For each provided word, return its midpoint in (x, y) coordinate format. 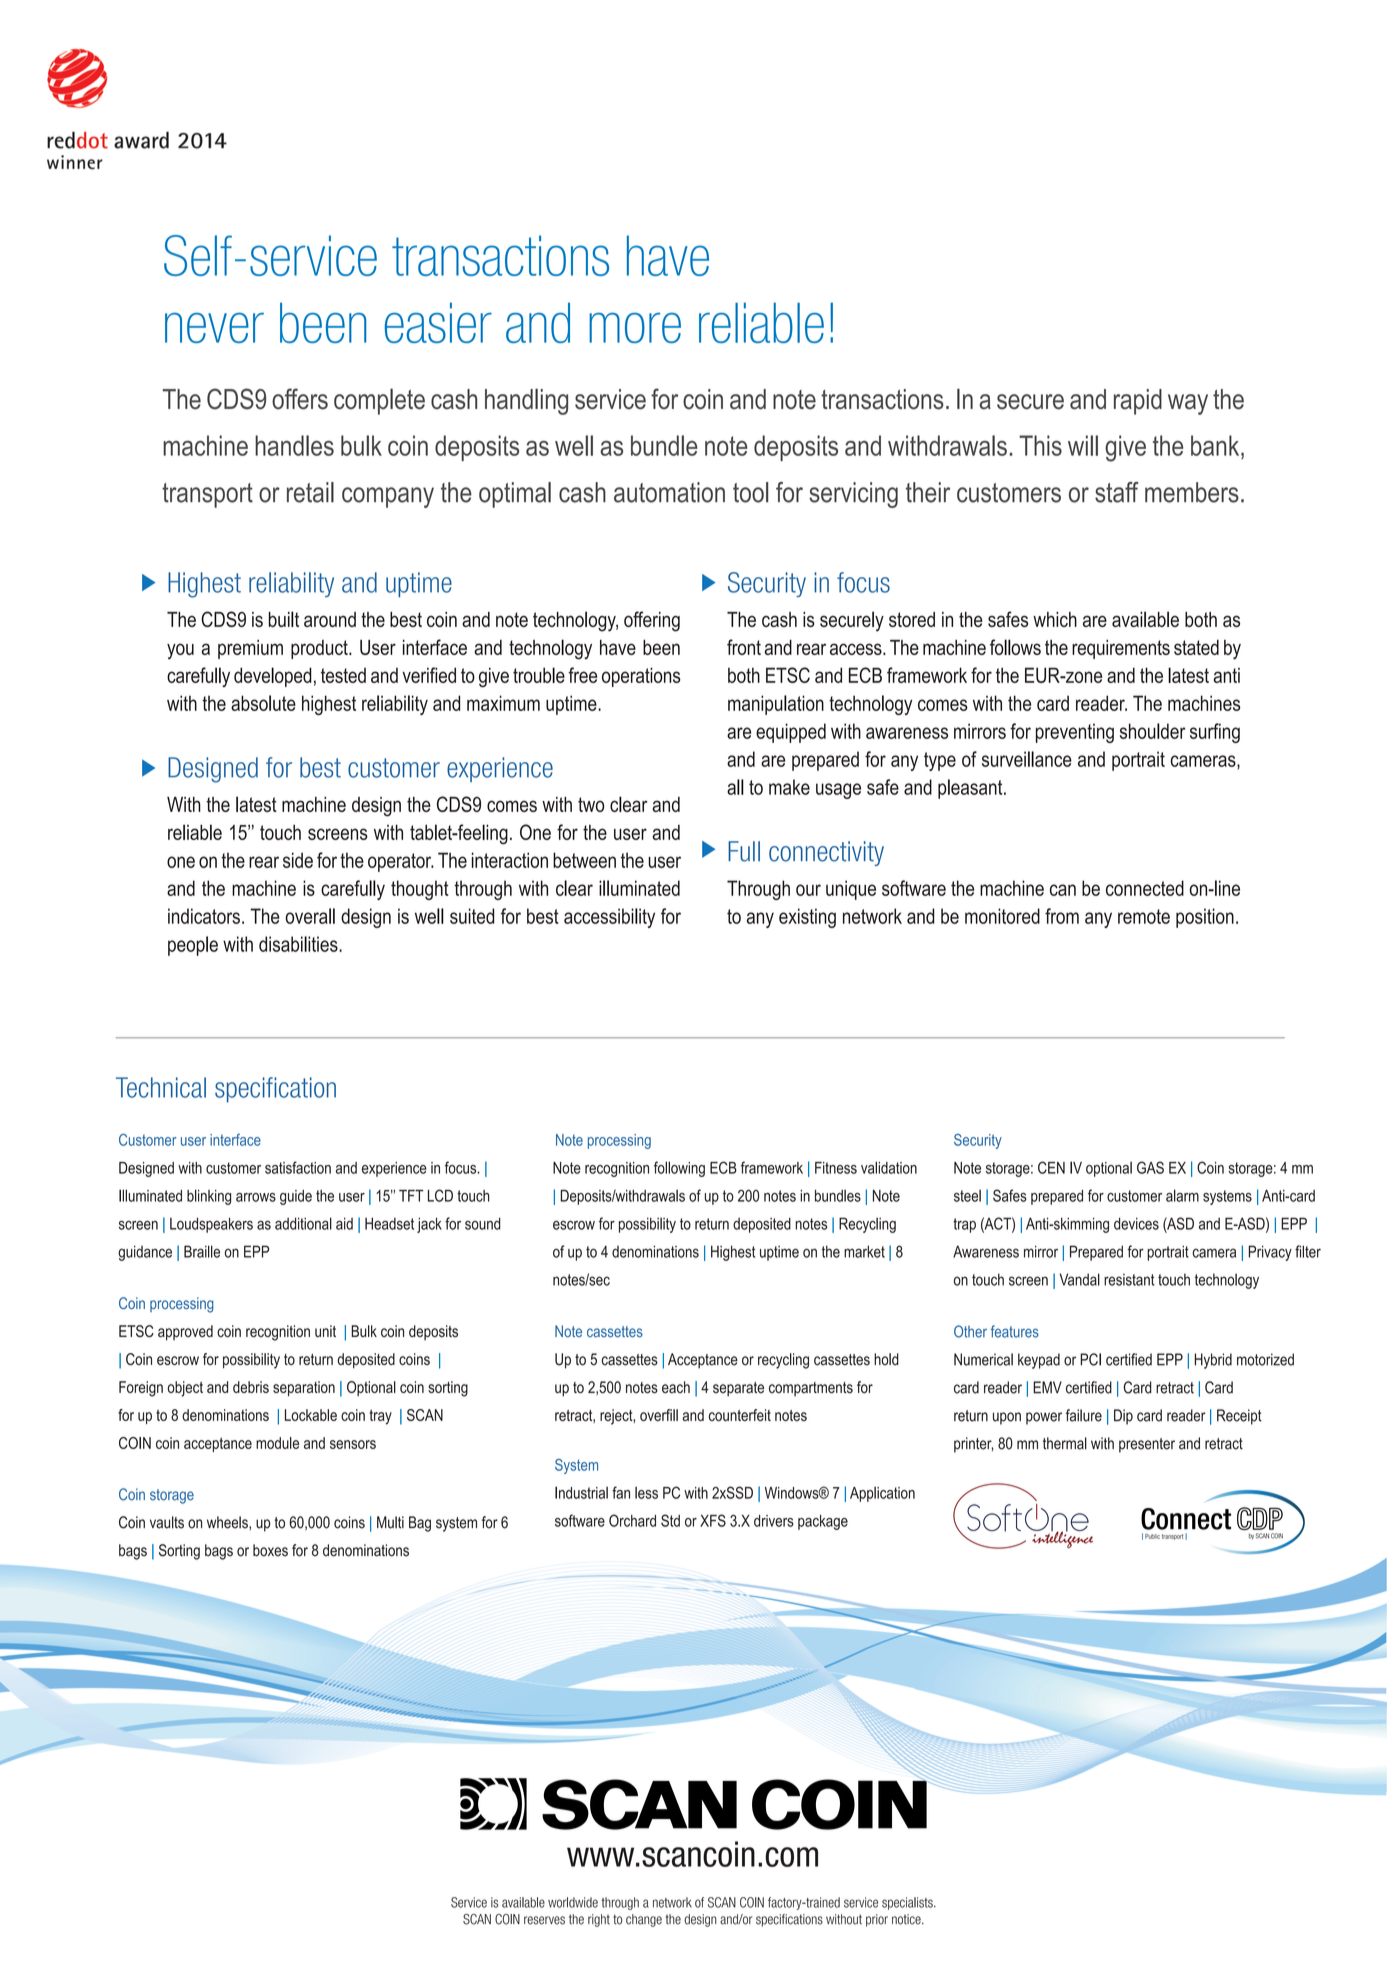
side (298, 860)
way (1188, 404)
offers (300, 399)
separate (738, 1389)
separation (304, 1388)
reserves (544, 1920)
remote (1144, 916)
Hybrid (1213, 1361)
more (635, 328)
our (808, 890)
